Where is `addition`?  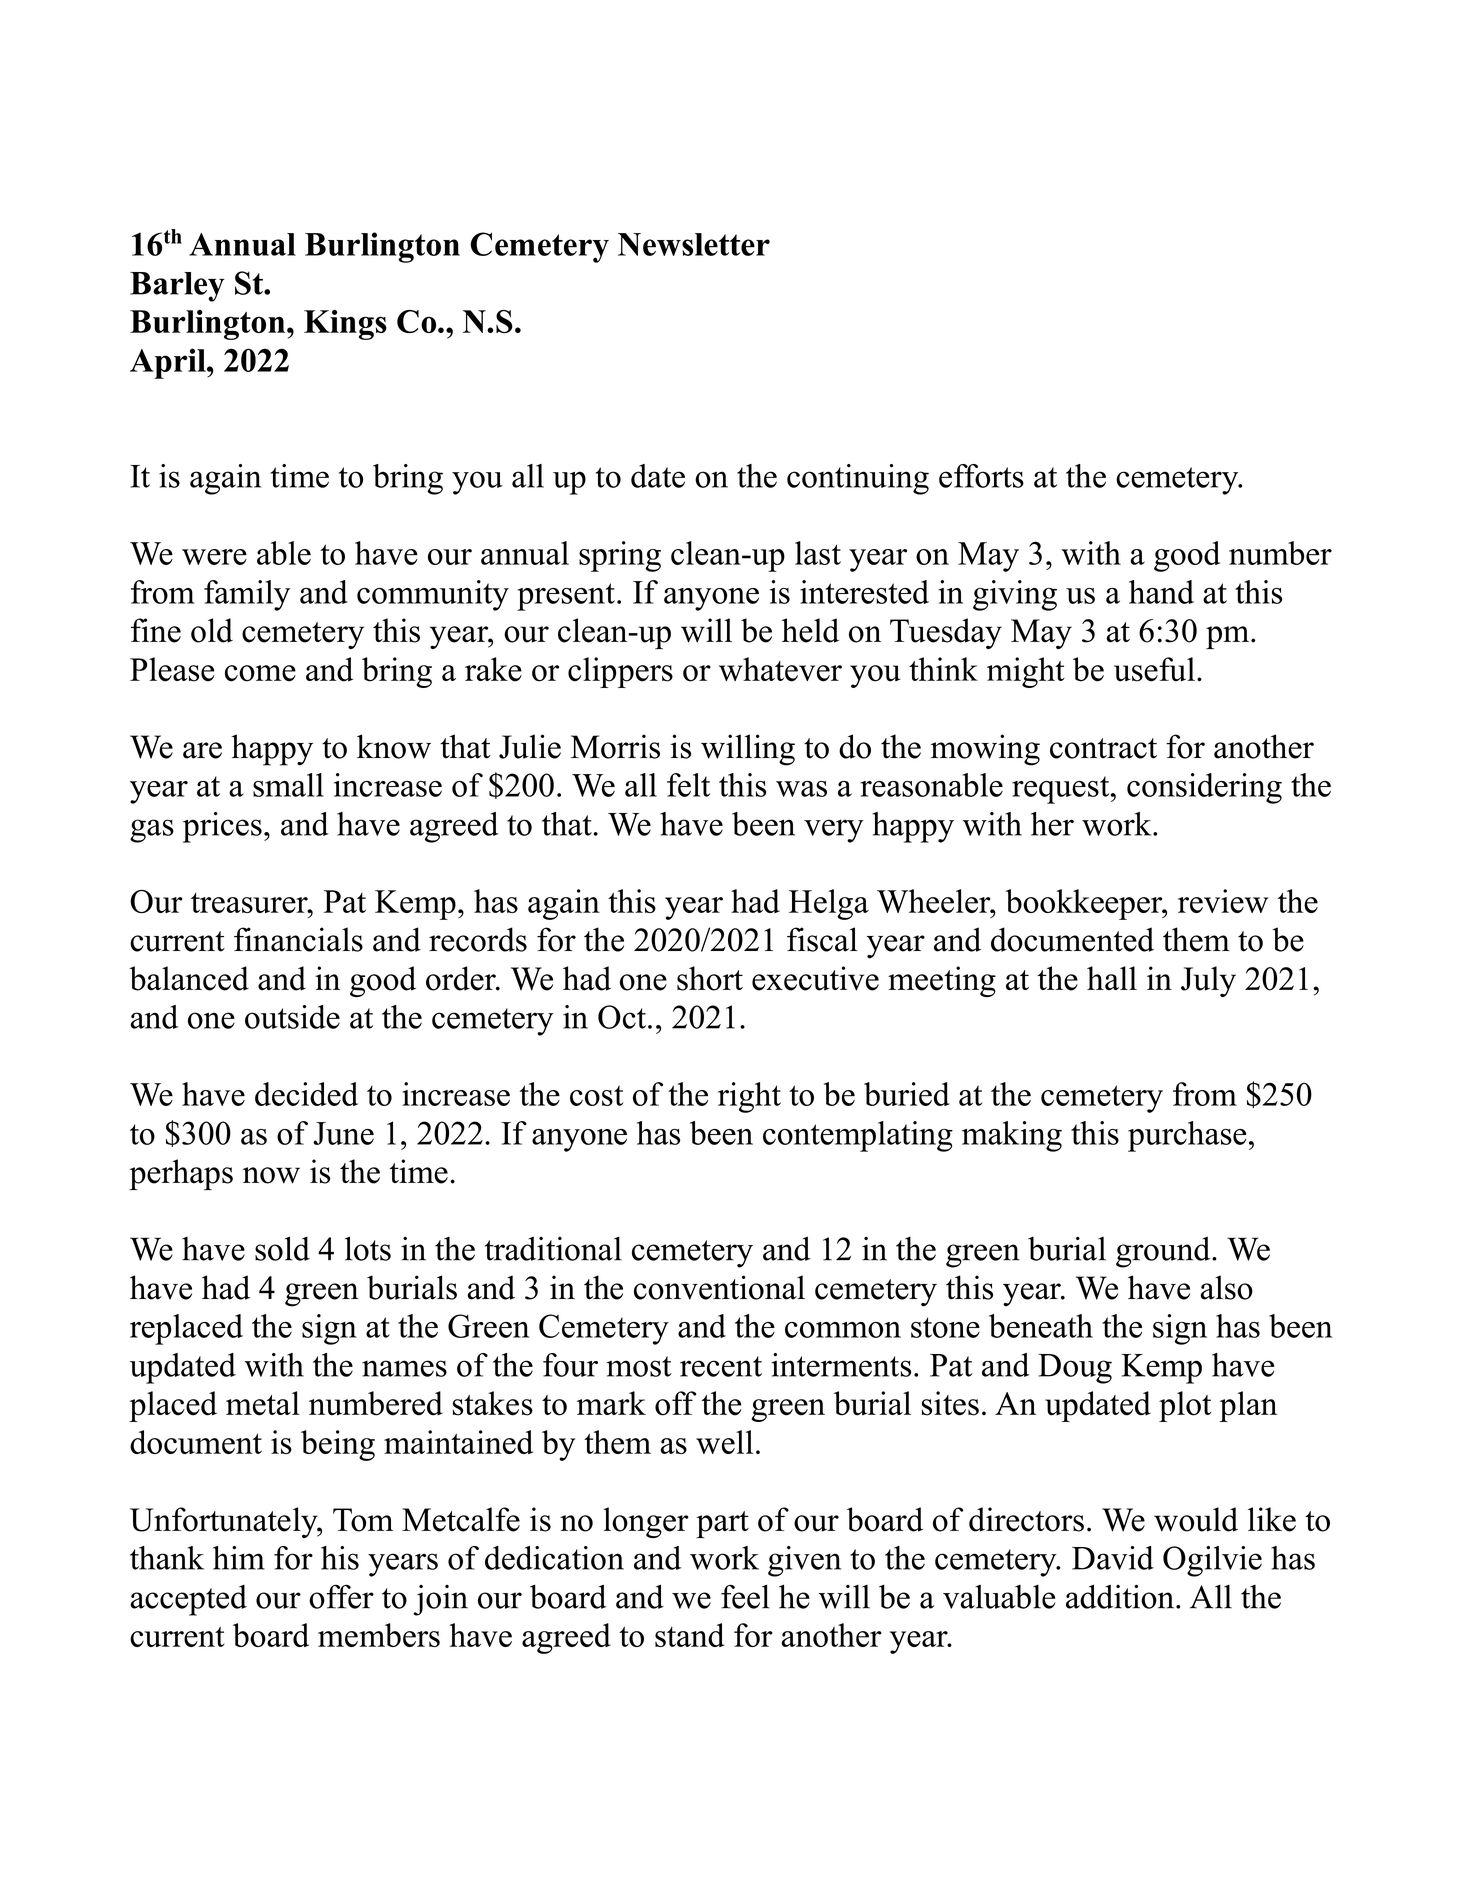
addition is located at coordinates (1121, 1596).
